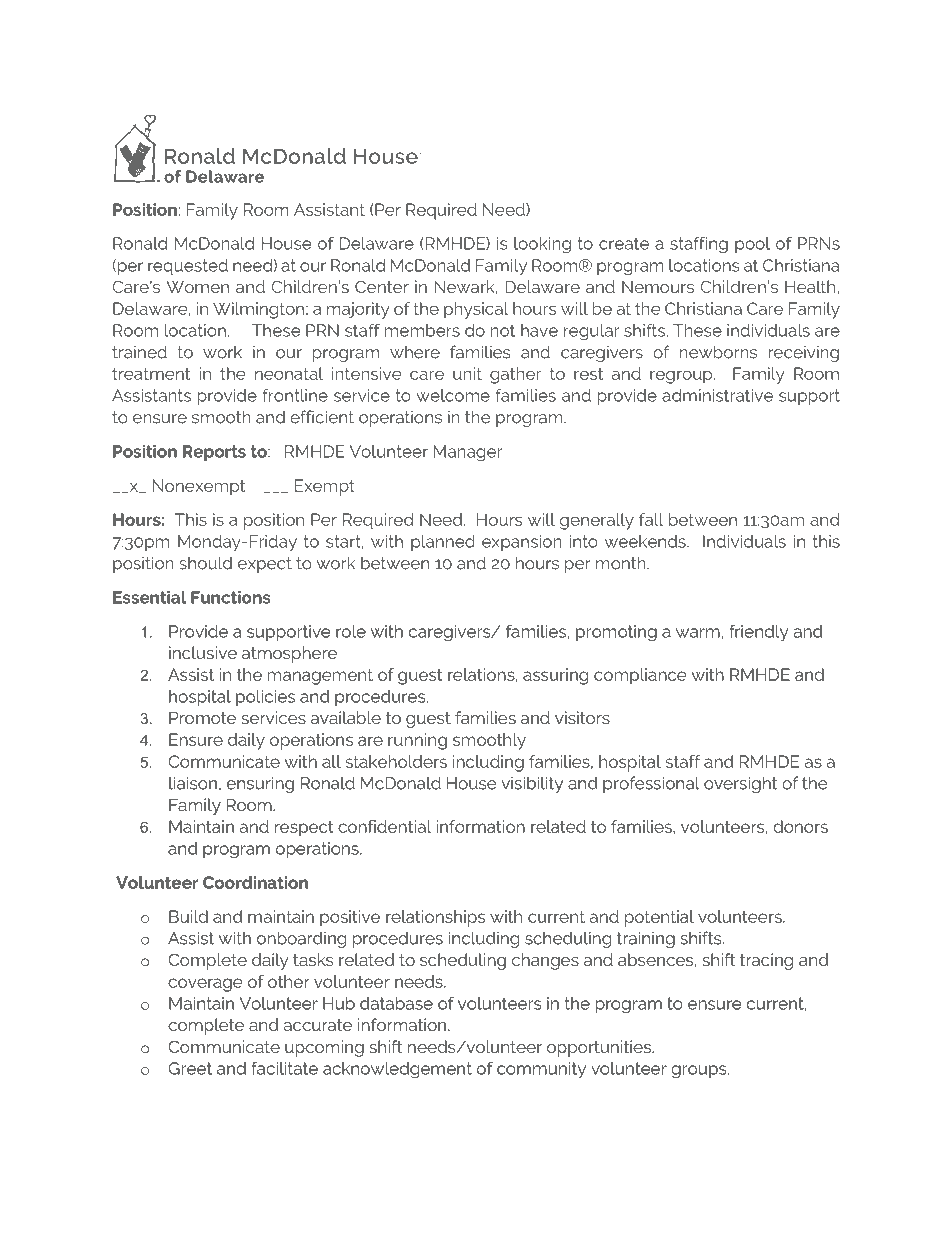 The image size is (952, 1233). Describe the element at coordinates (188, 267) in the page. I see `requested` at that location.
